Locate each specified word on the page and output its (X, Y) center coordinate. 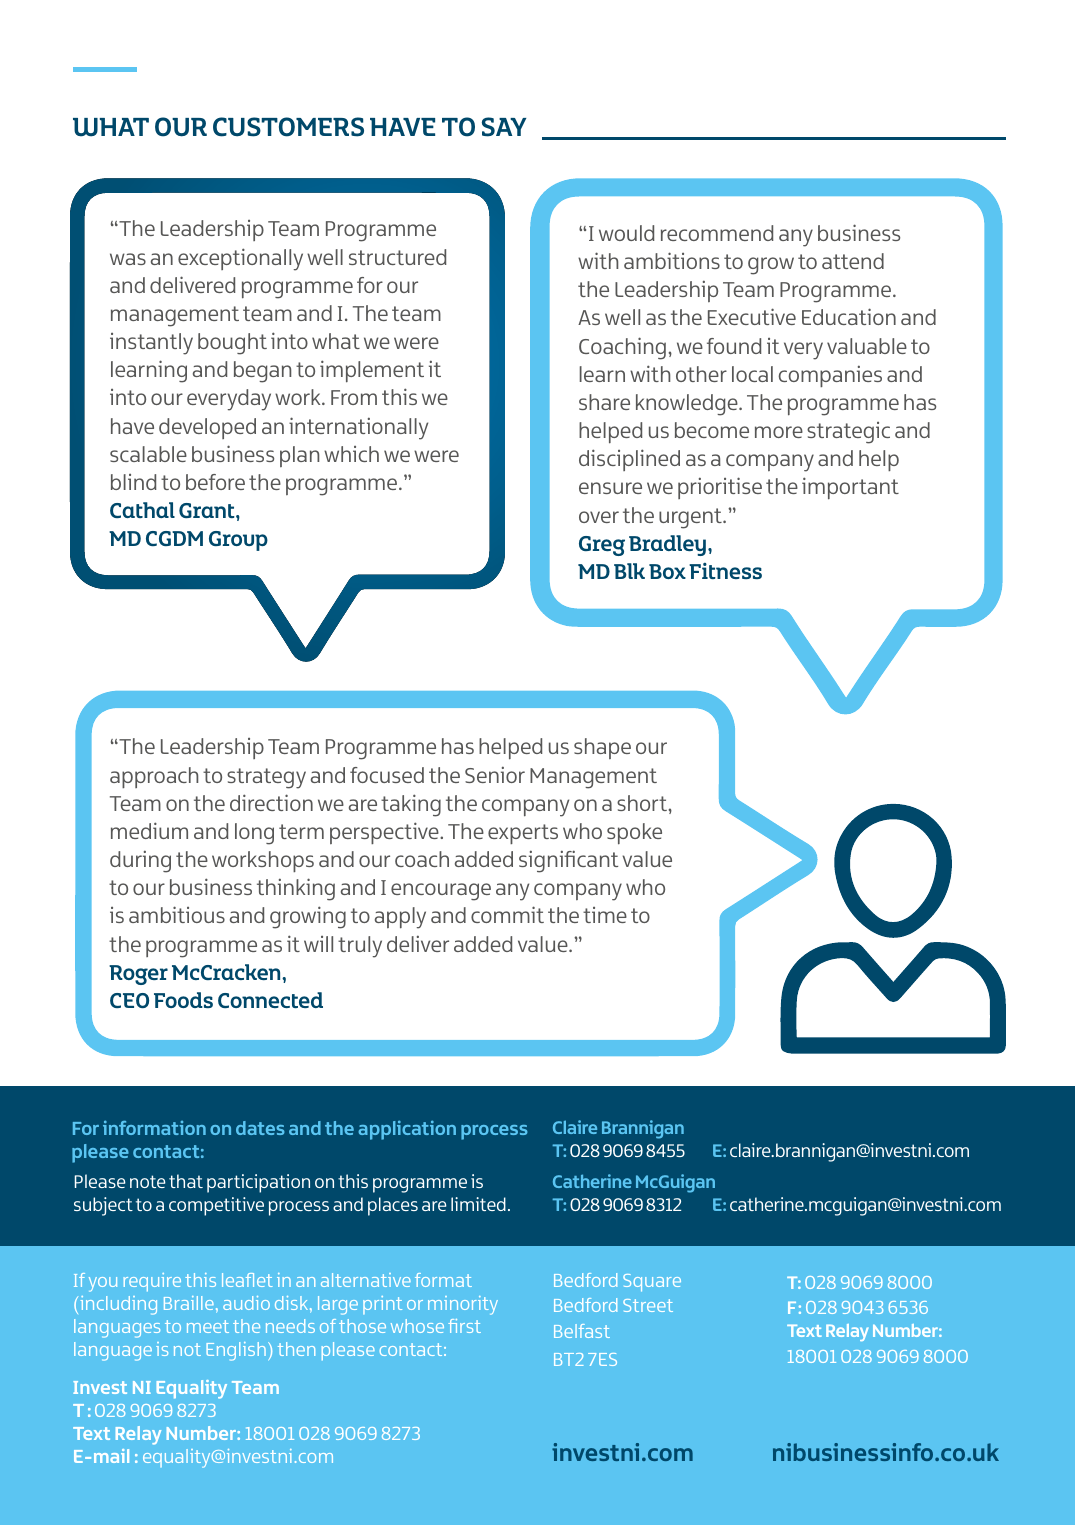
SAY (504, 127)
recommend (717, 233)
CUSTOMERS (288, 127)
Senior (495, 774)
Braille (189, 1303)
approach (154, 777)
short (642, 803)
